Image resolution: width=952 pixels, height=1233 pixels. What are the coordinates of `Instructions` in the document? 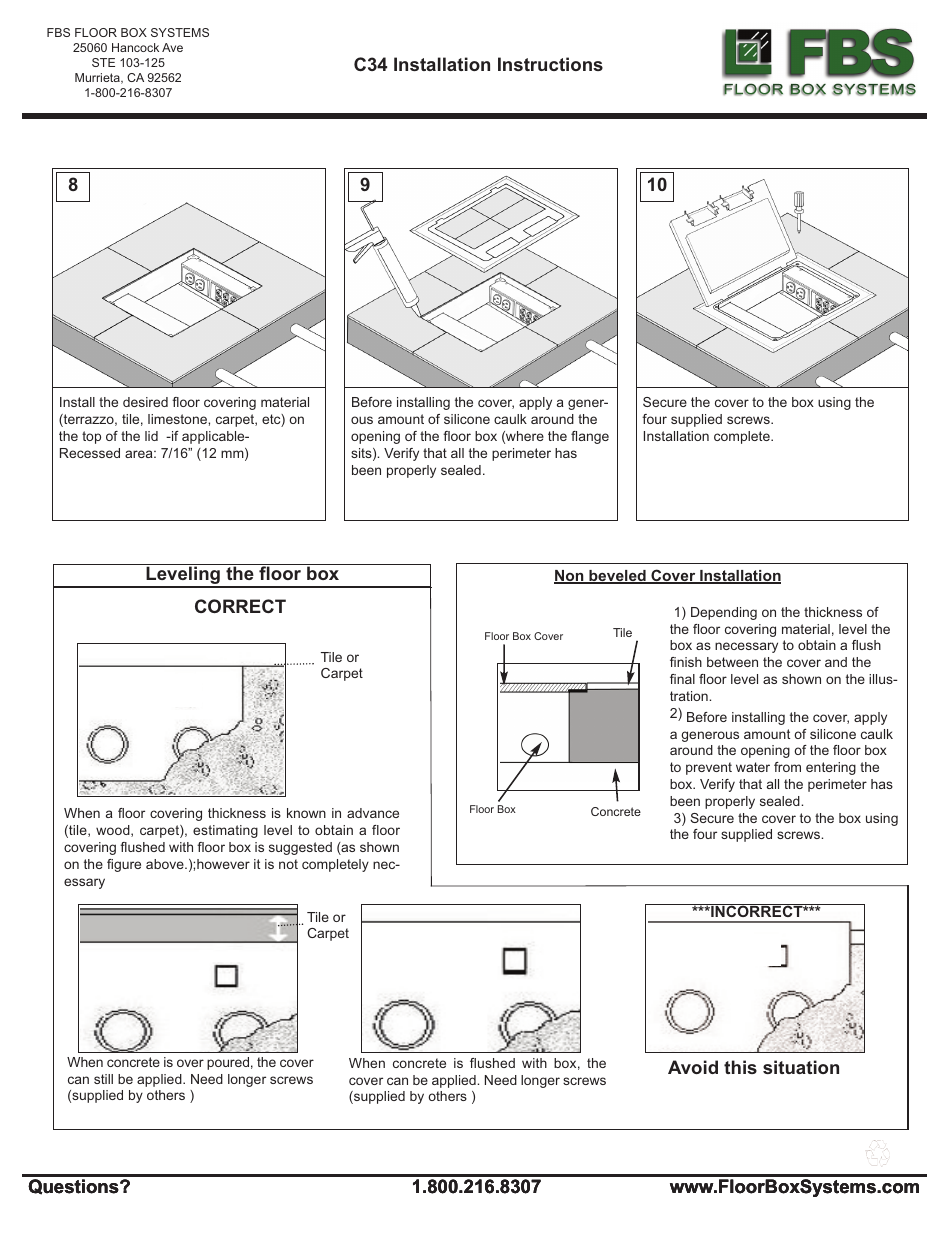 It's located at (550, 64).
